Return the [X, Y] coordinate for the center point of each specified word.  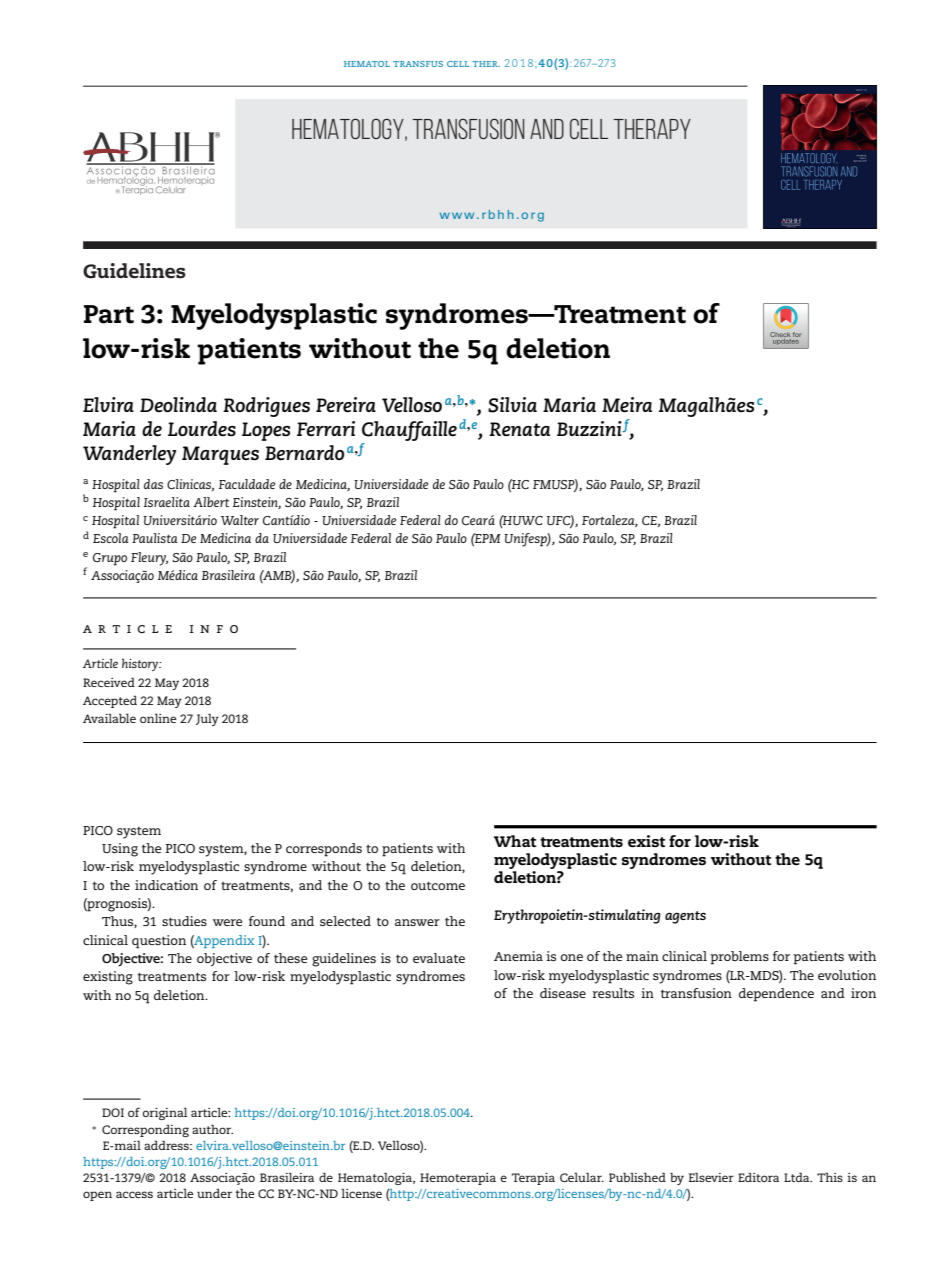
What [515, 841]
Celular [582, 1177]
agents [685, 917]
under [214, 1193]
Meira [627, 404]
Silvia [512, 405]
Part [109, 314]
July [207, 719]
